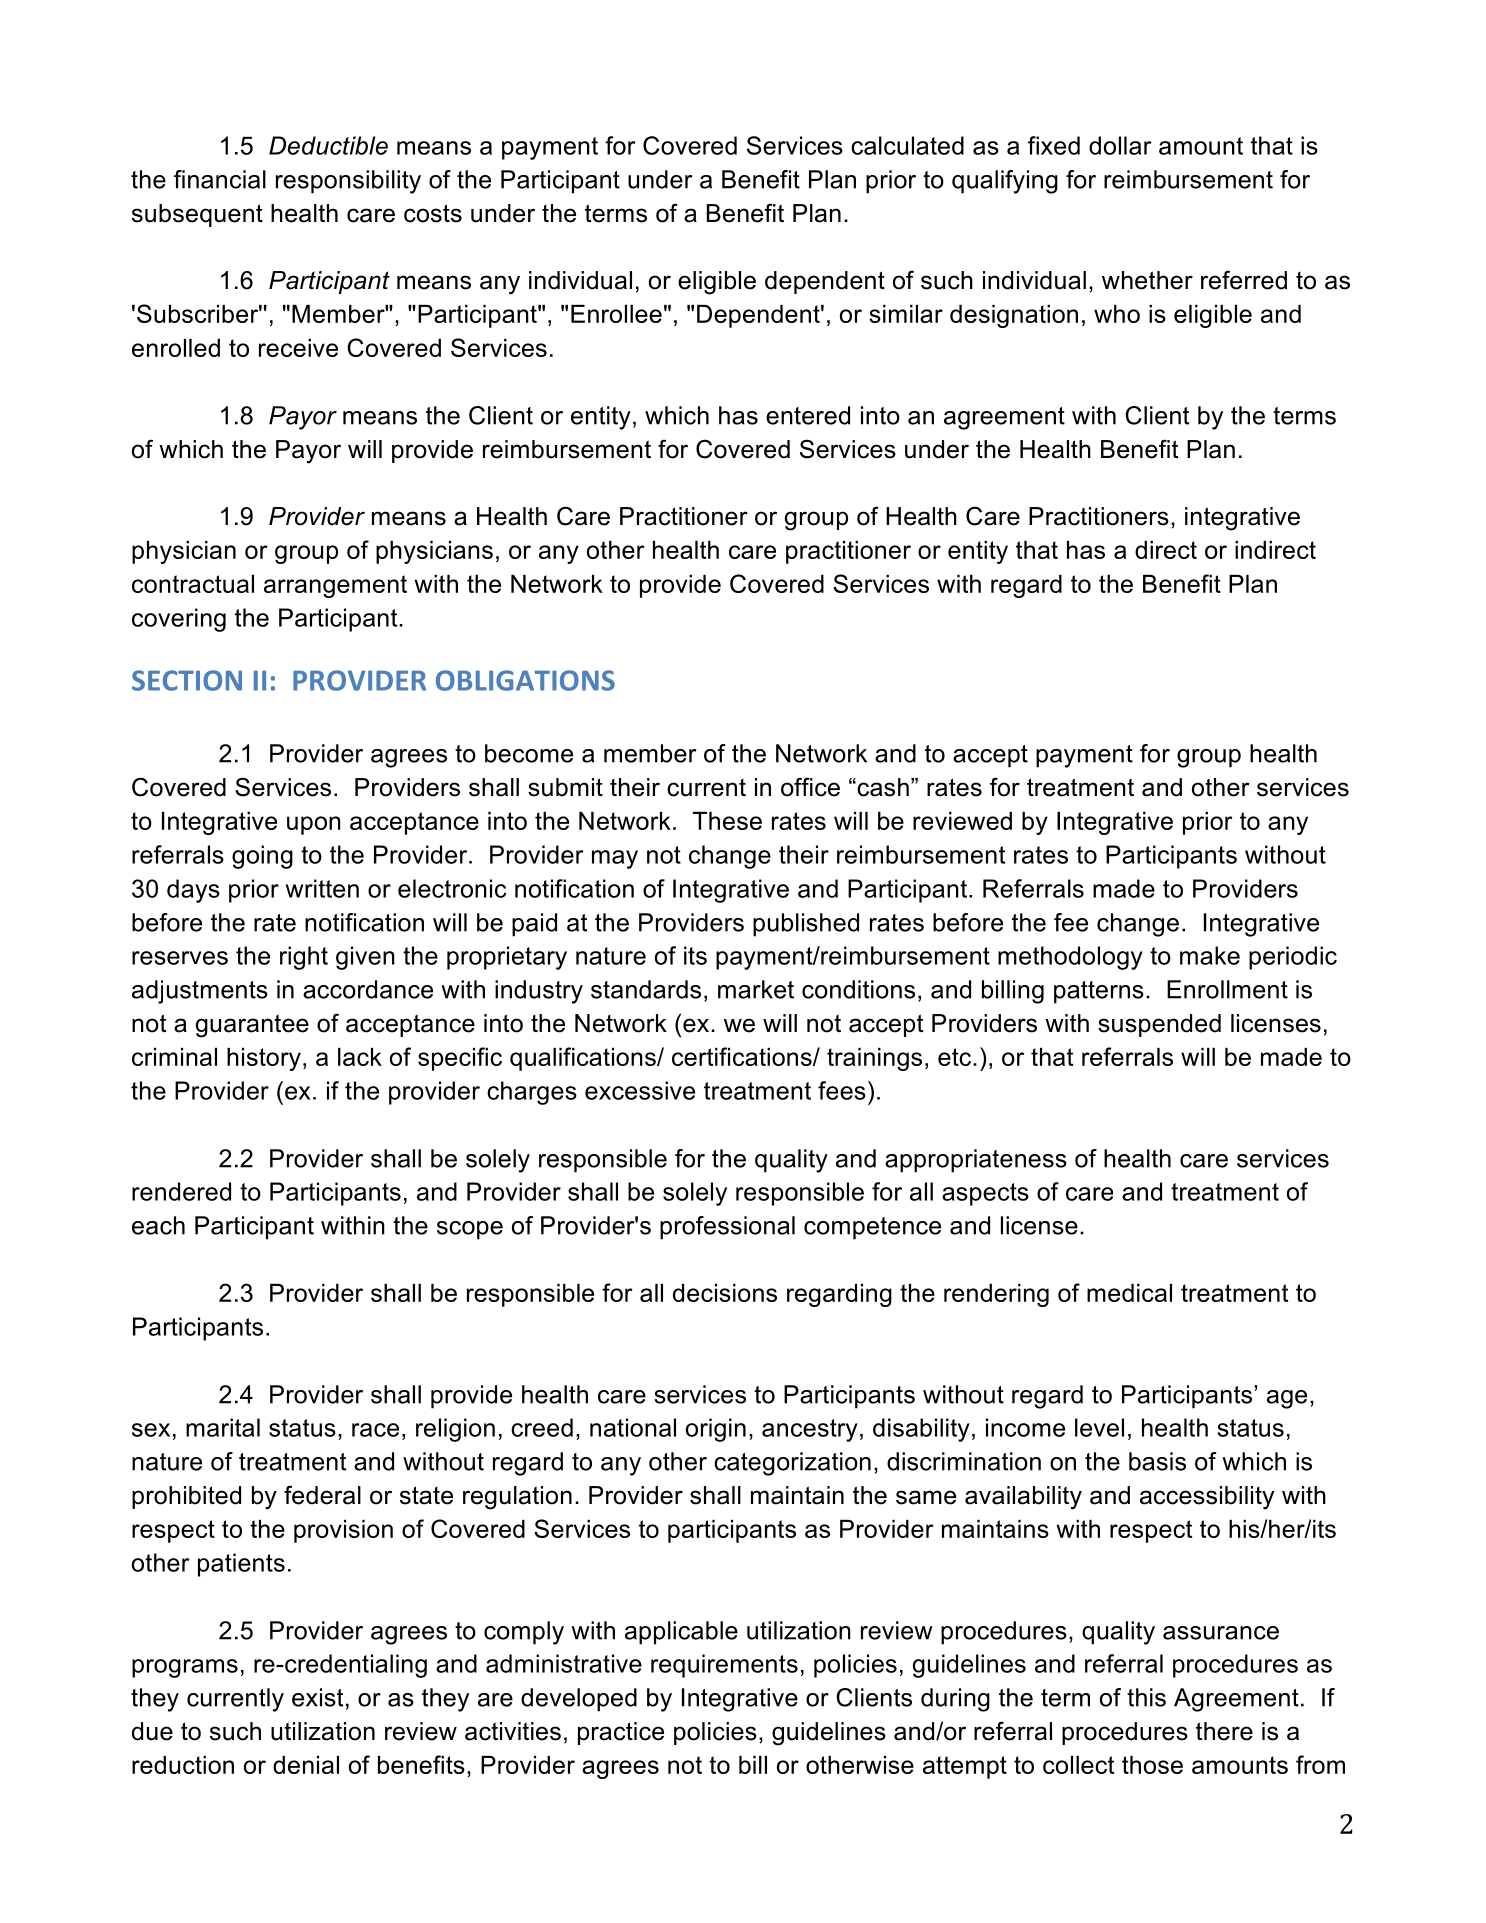 This document has height=1923, width=1486. Describe the element at coordinates (348, 182) in the document. I see `responsibility` at that location.
